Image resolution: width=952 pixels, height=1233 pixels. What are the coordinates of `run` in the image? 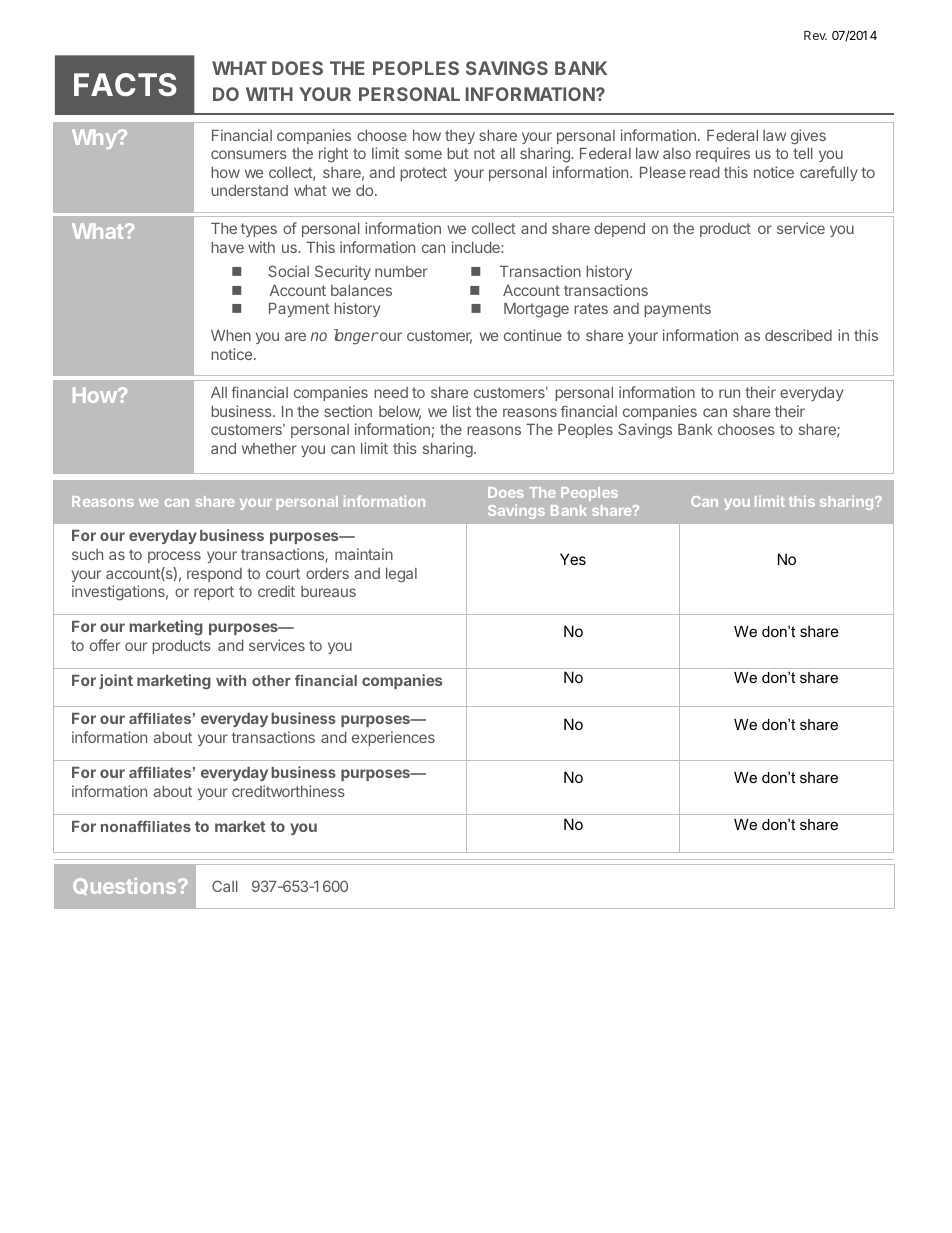 It's located at (729, 393).
